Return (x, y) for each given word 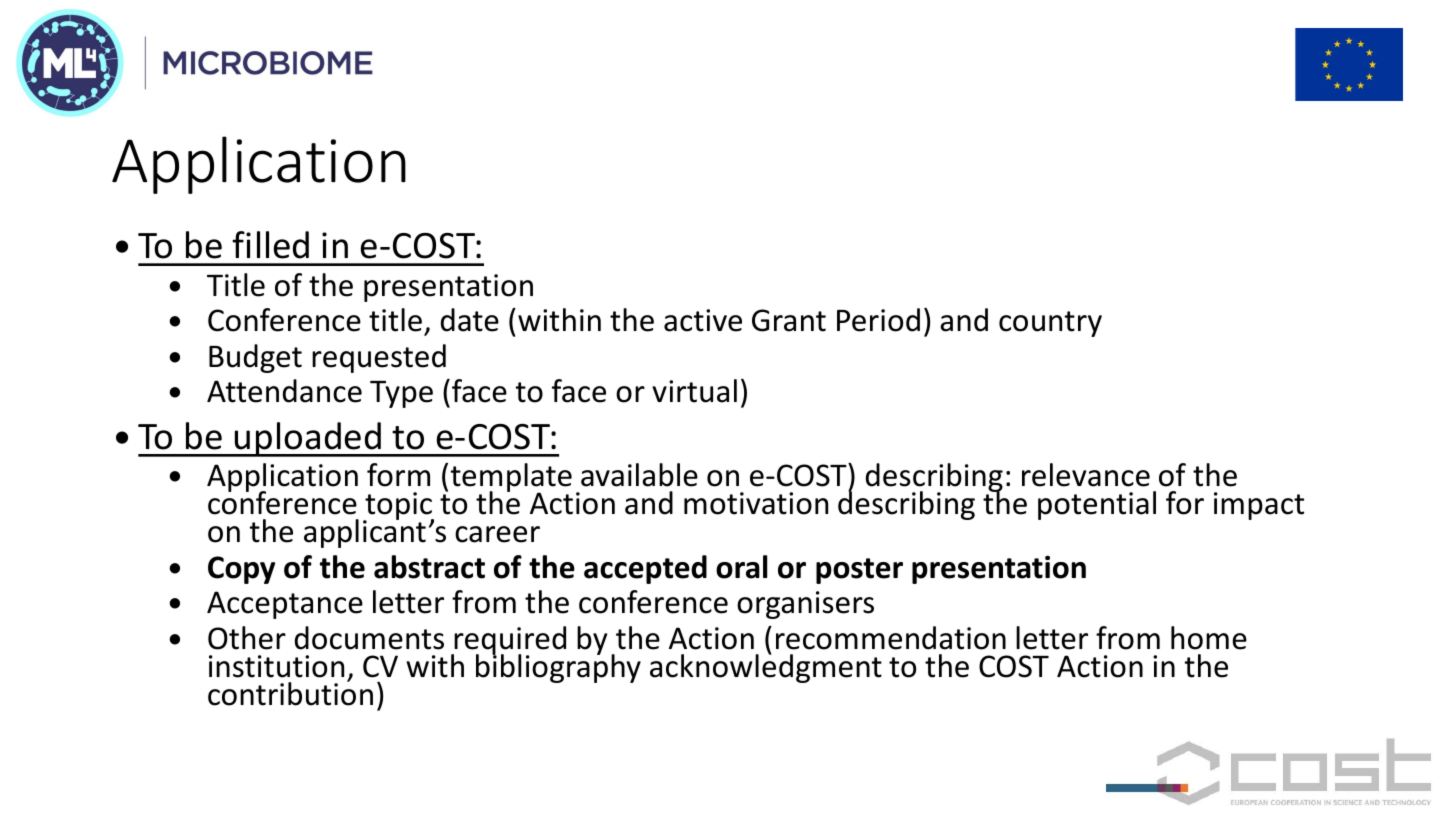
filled (270, 245)
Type (401, 394)
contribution (290, 693)
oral (741, 567)
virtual (694, 391)
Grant (789, 320)
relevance (1086, 475)
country (1050, 324)
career (497, 534)
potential (1097, 505)
